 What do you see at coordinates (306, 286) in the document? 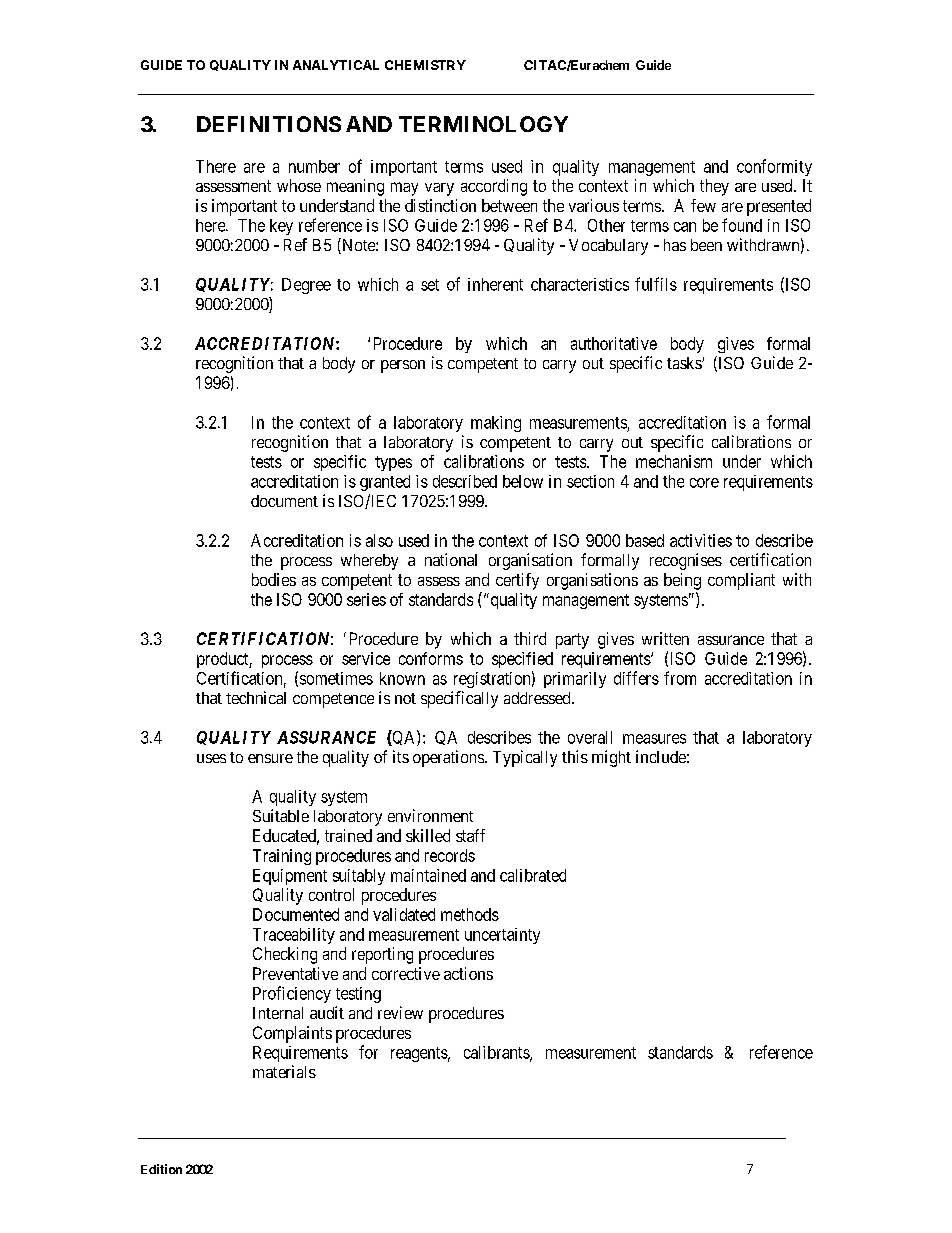
I see `Degree` at bounding box center [306, 286].
